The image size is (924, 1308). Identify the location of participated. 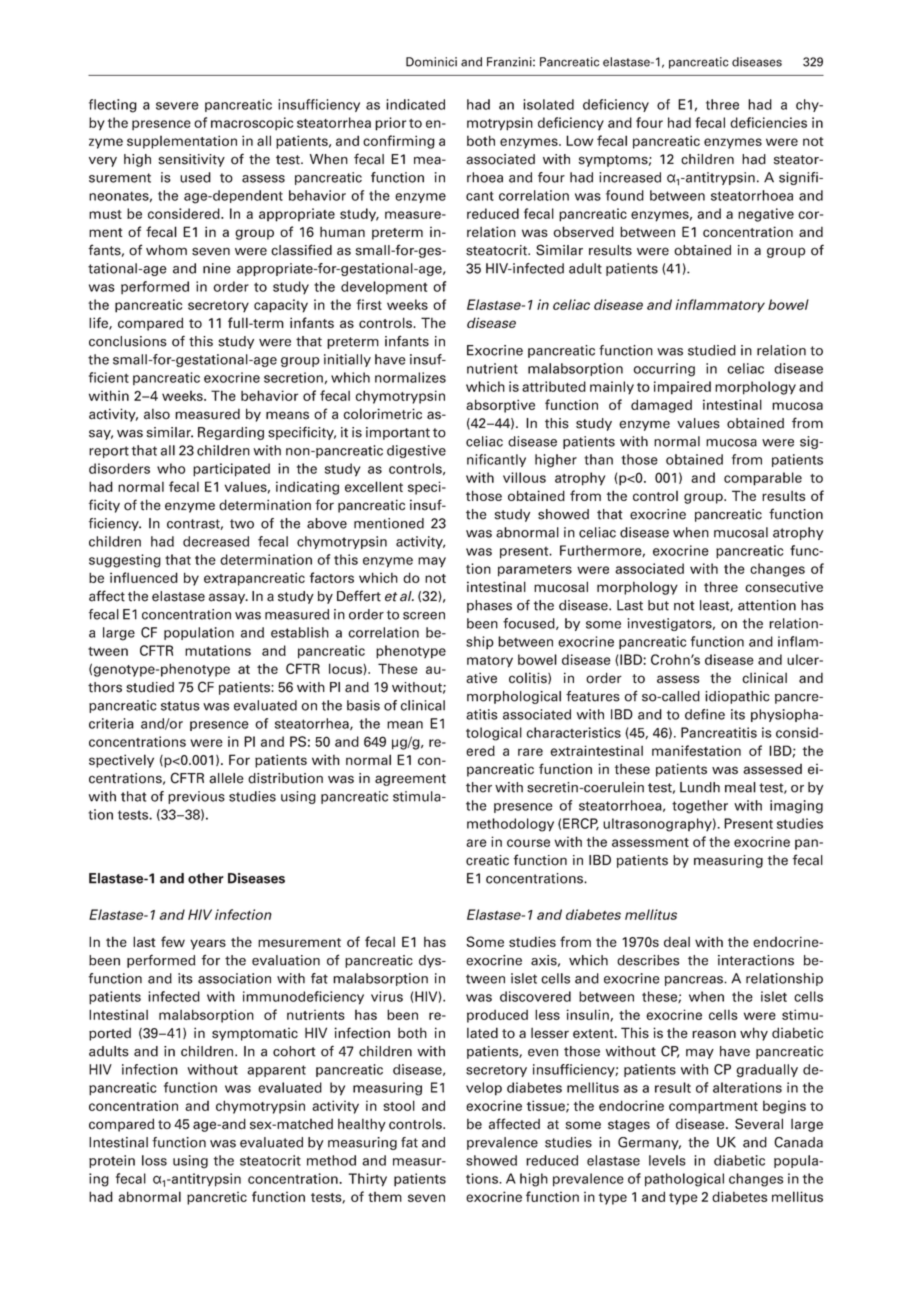
(231, 470).
